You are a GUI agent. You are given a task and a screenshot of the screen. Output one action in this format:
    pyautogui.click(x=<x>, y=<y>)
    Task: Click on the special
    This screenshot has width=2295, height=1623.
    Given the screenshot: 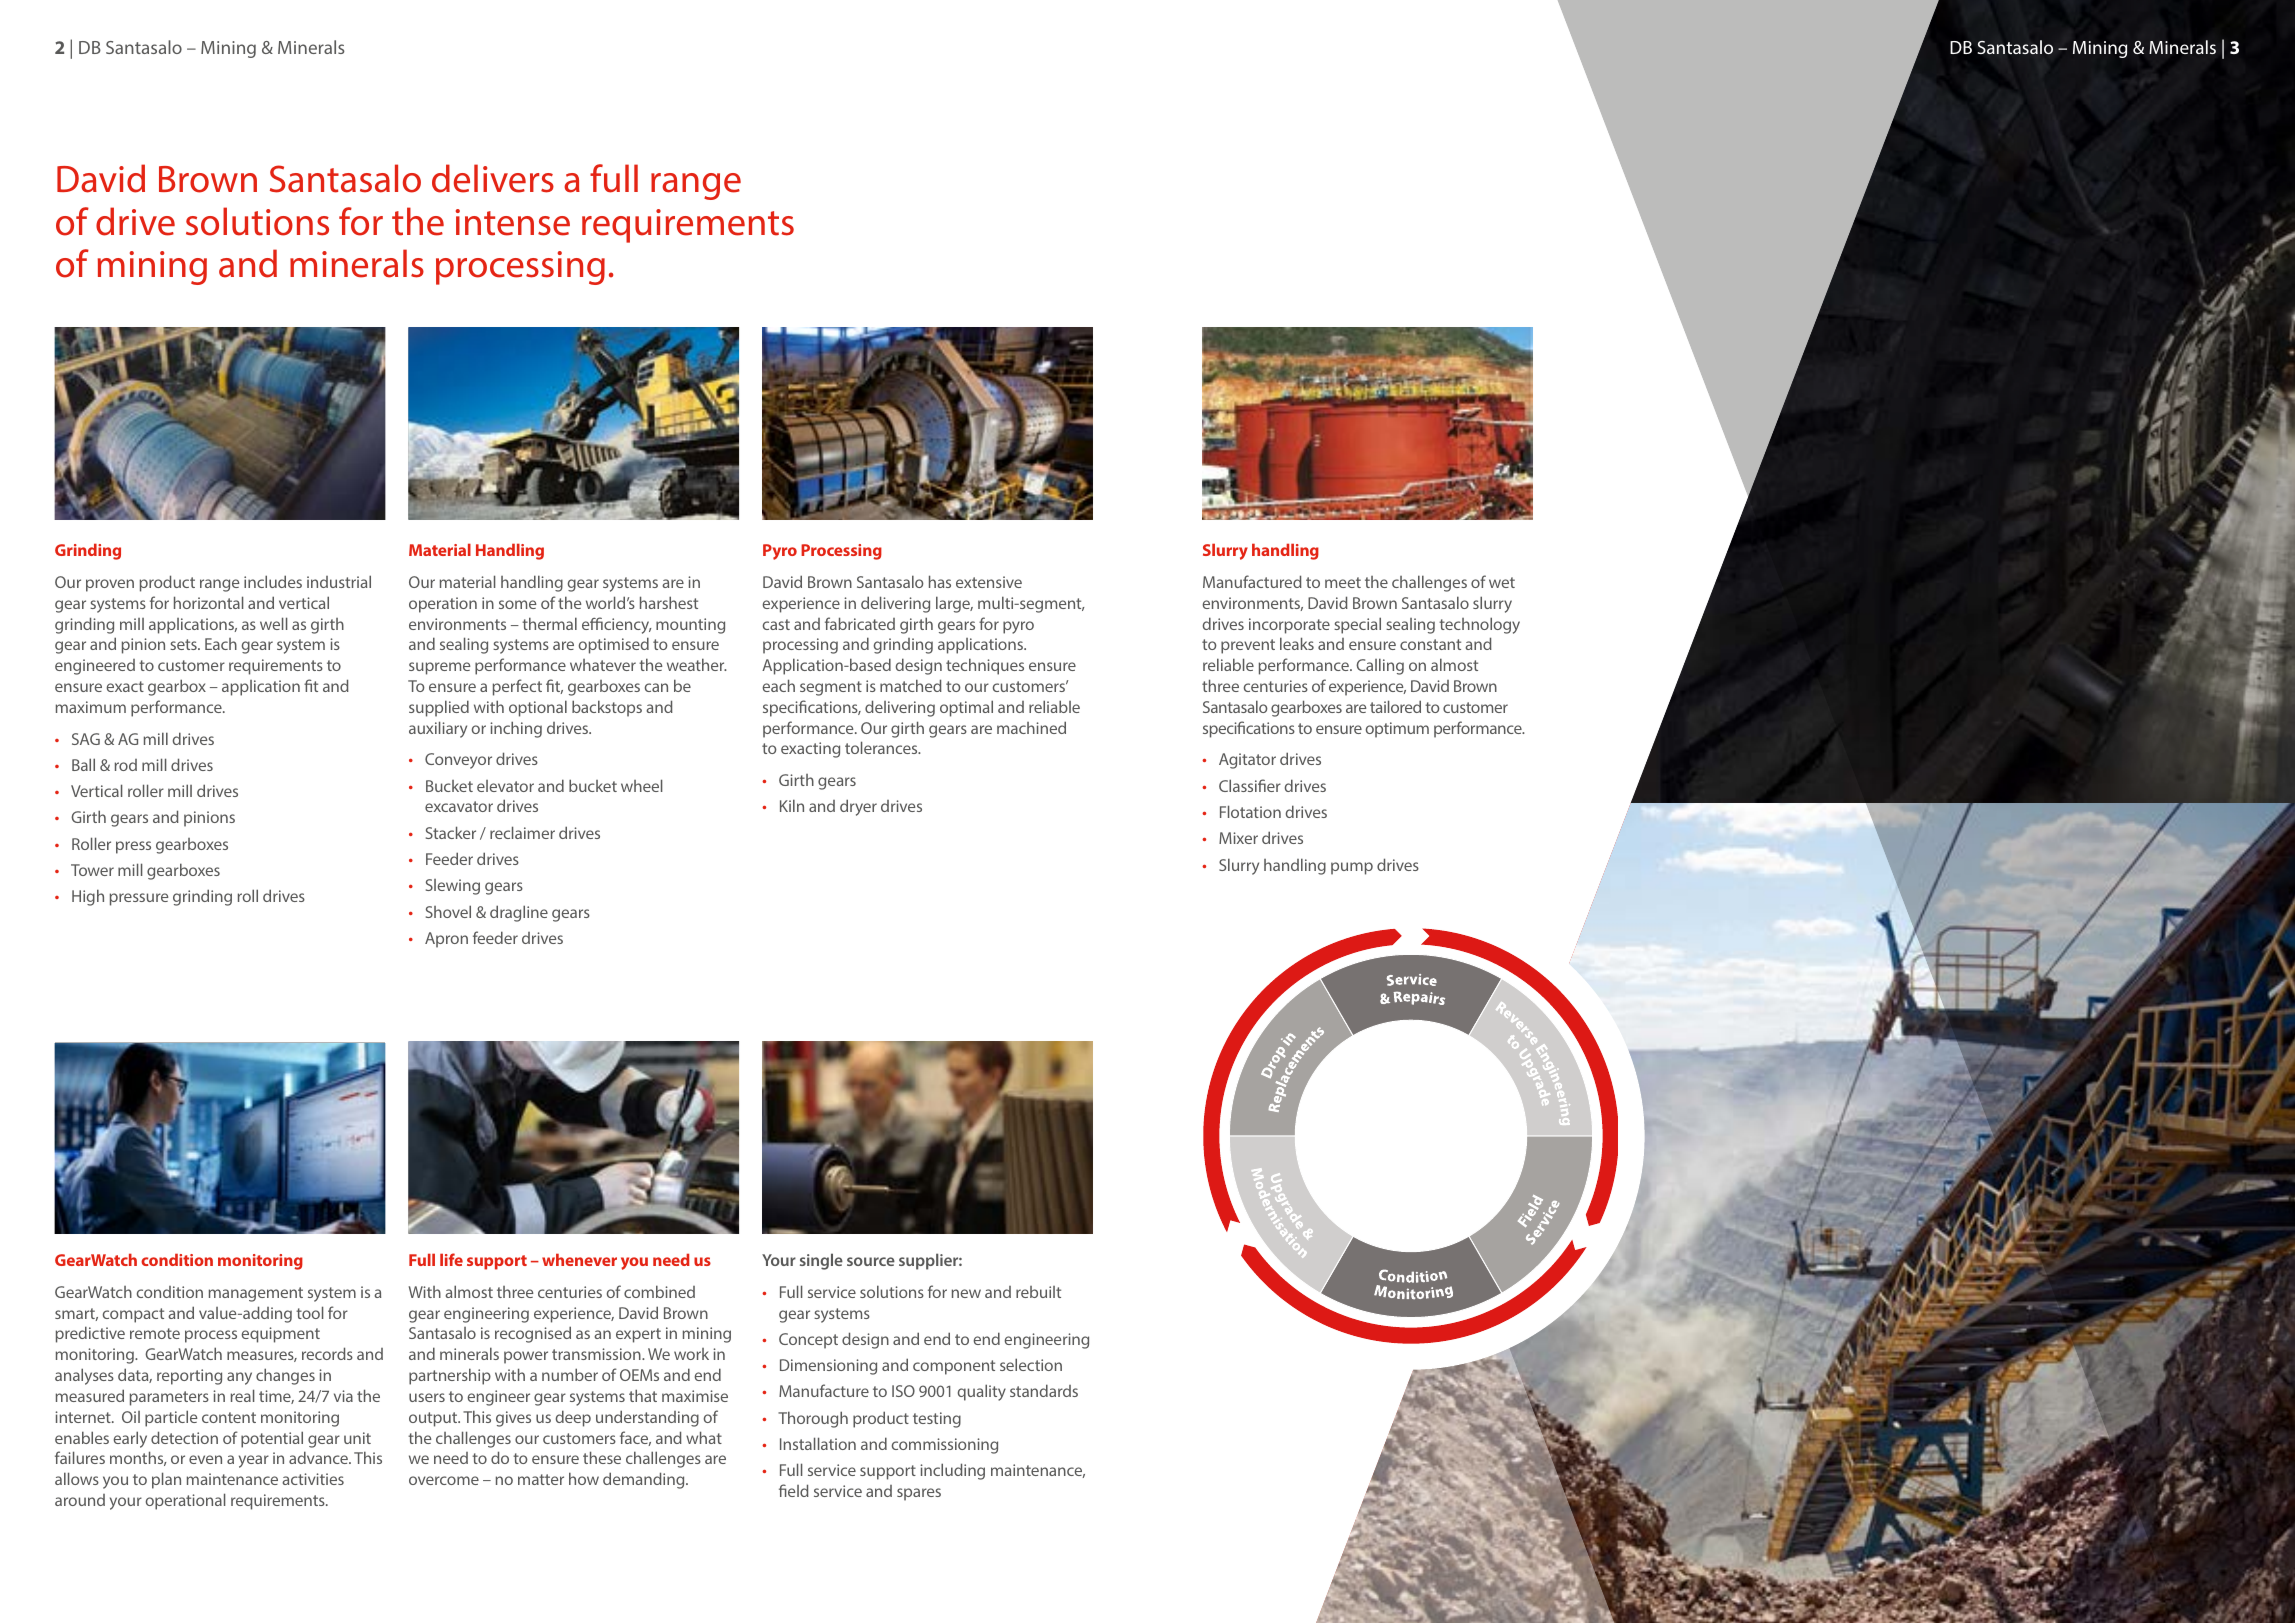 What is the action you would take?
    pyautogui.click(x=1357, y=625)
